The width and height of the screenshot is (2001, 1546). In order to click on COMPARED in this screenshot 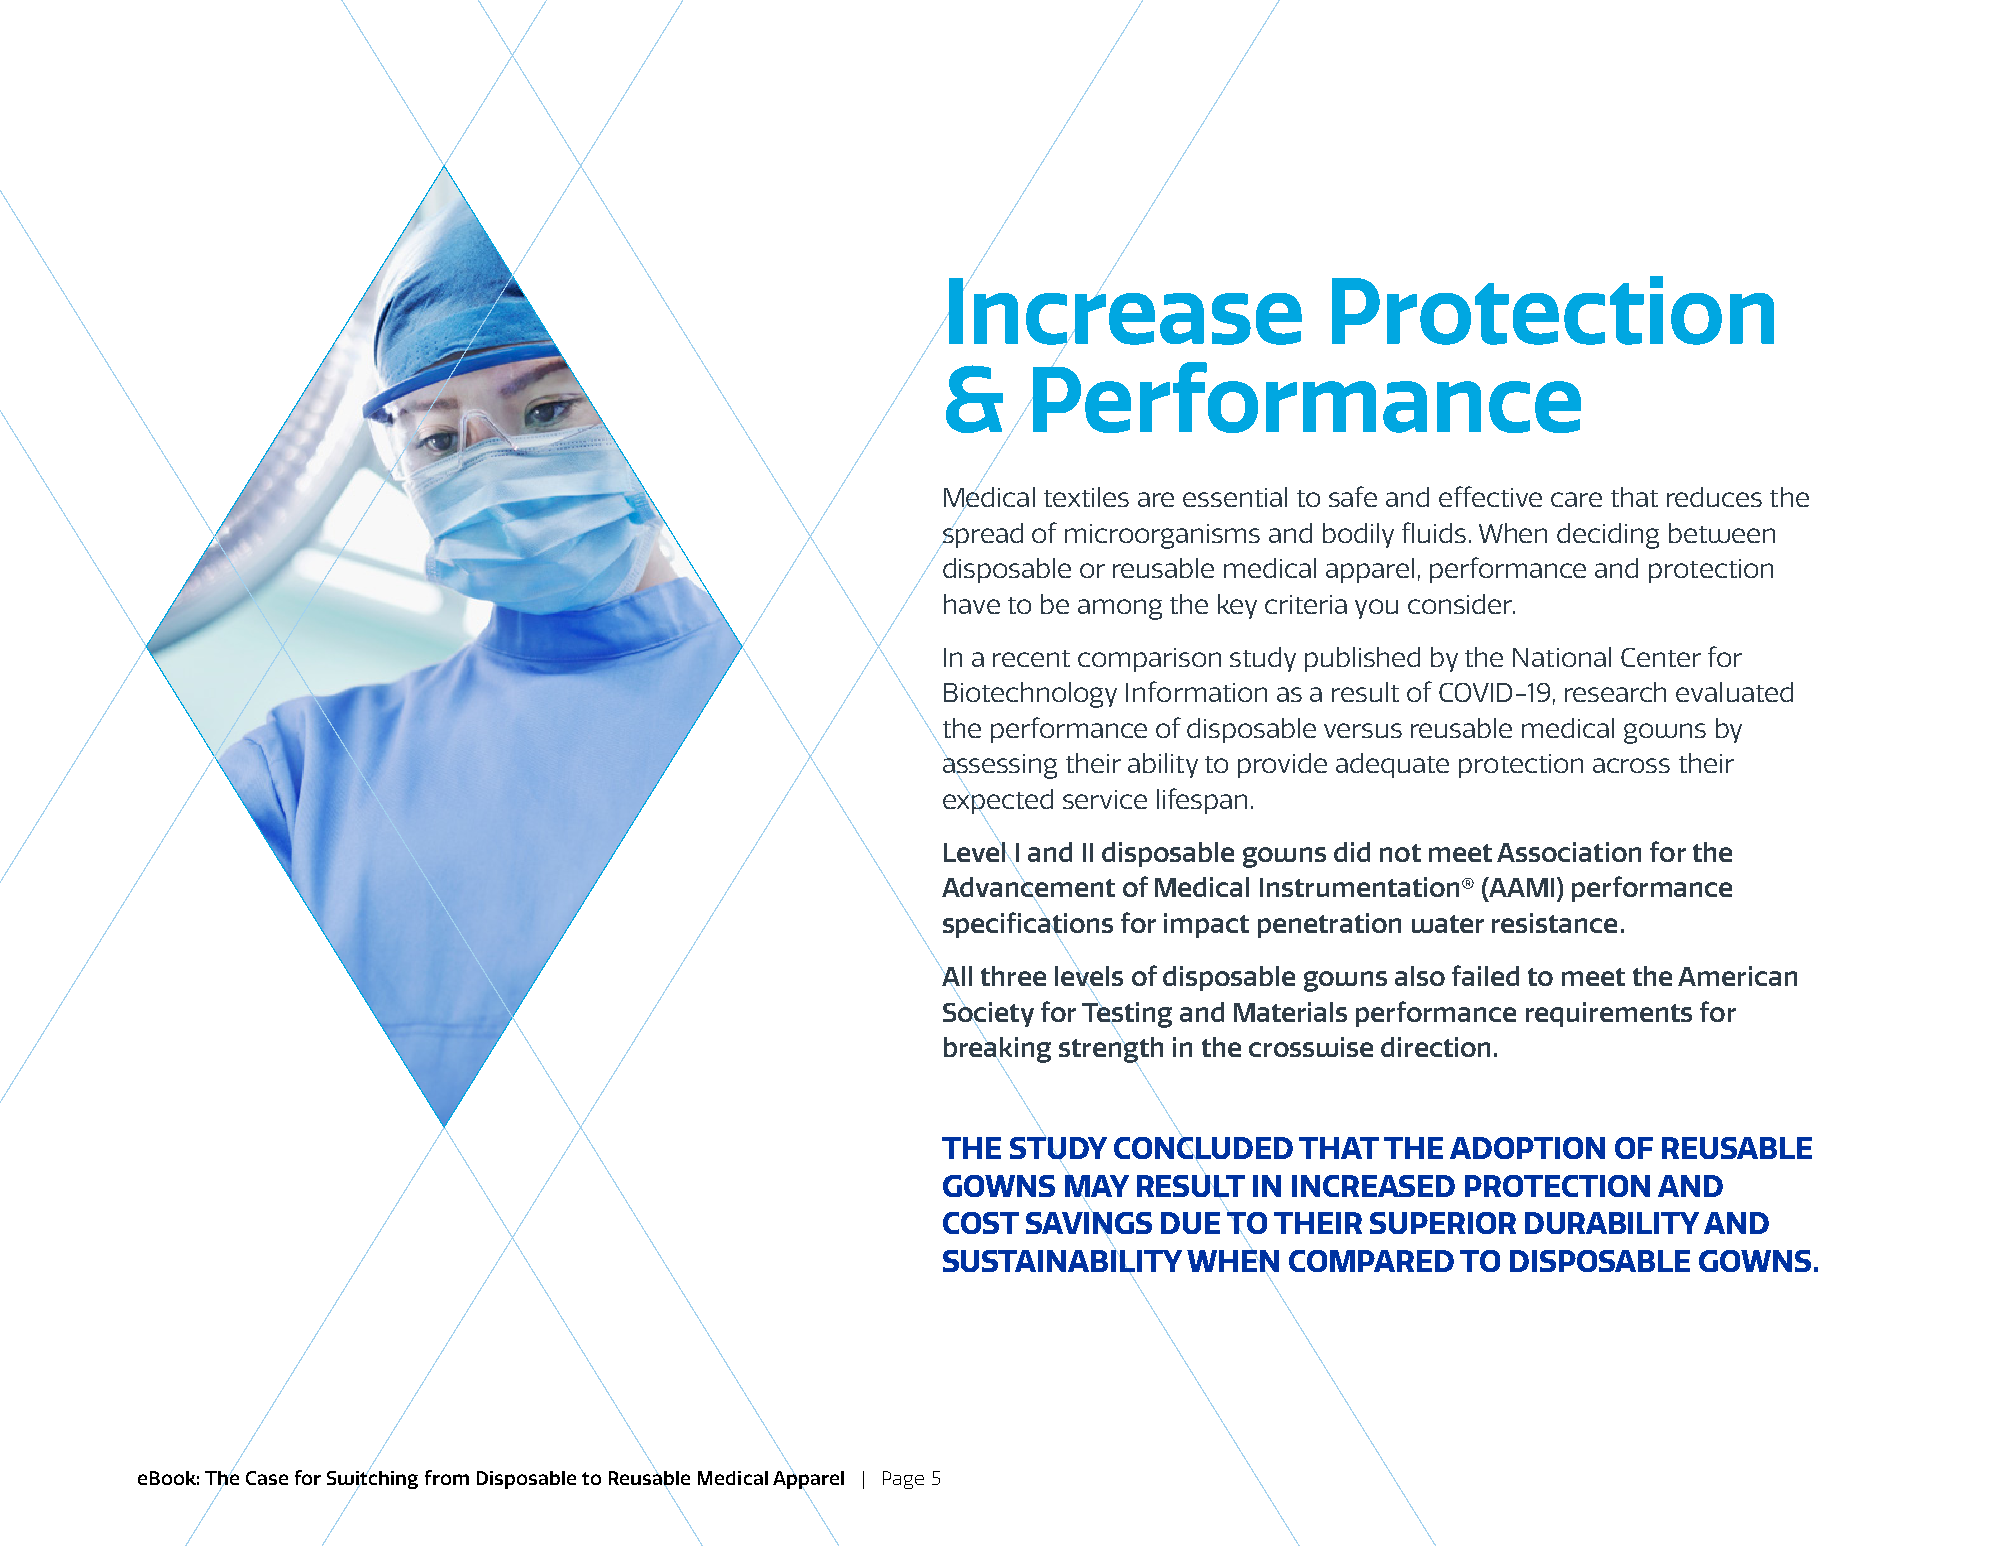, I will do `click(1371, 1261)`.
